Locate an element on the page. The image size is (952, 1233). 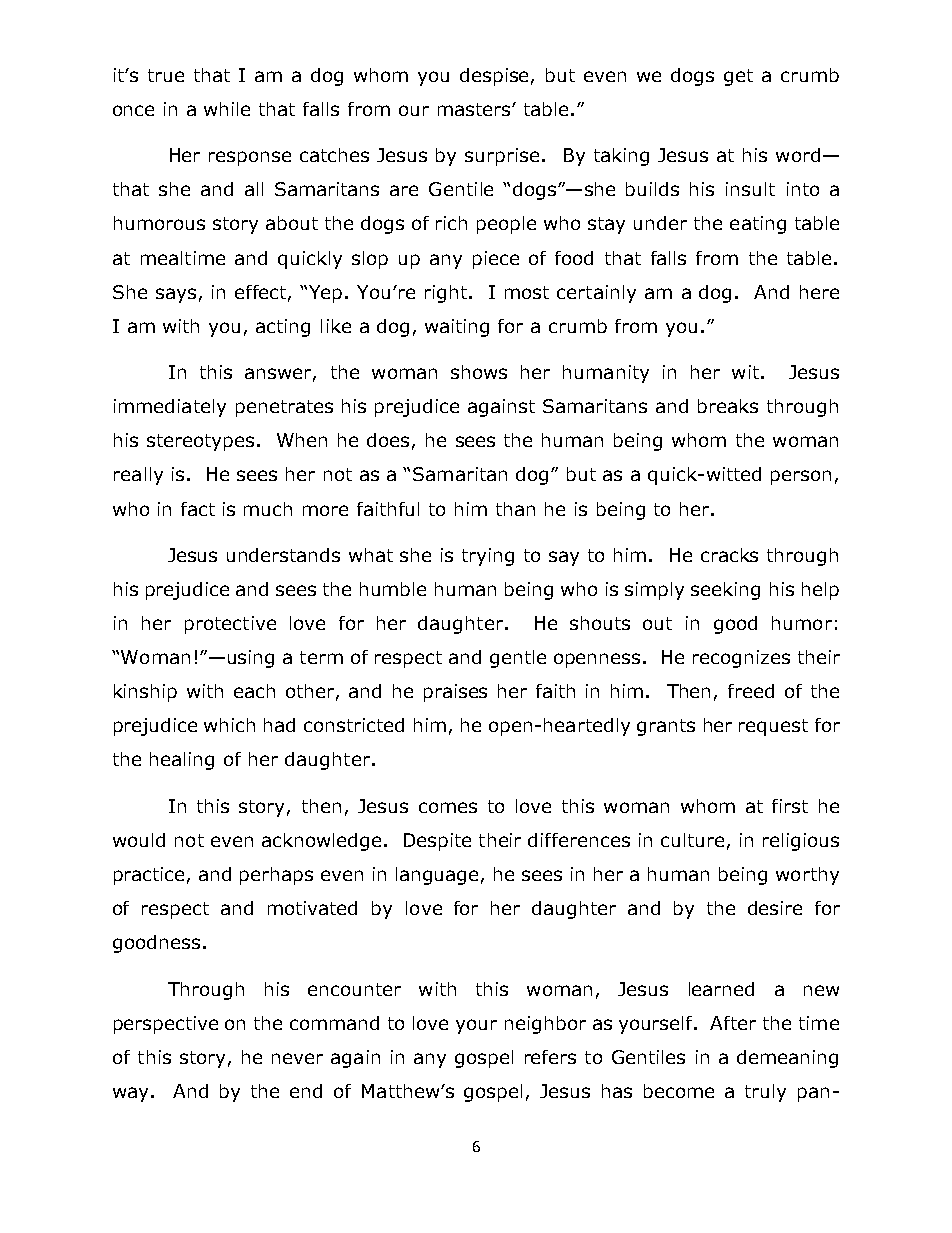
person is located at coordinates (801, 477).
